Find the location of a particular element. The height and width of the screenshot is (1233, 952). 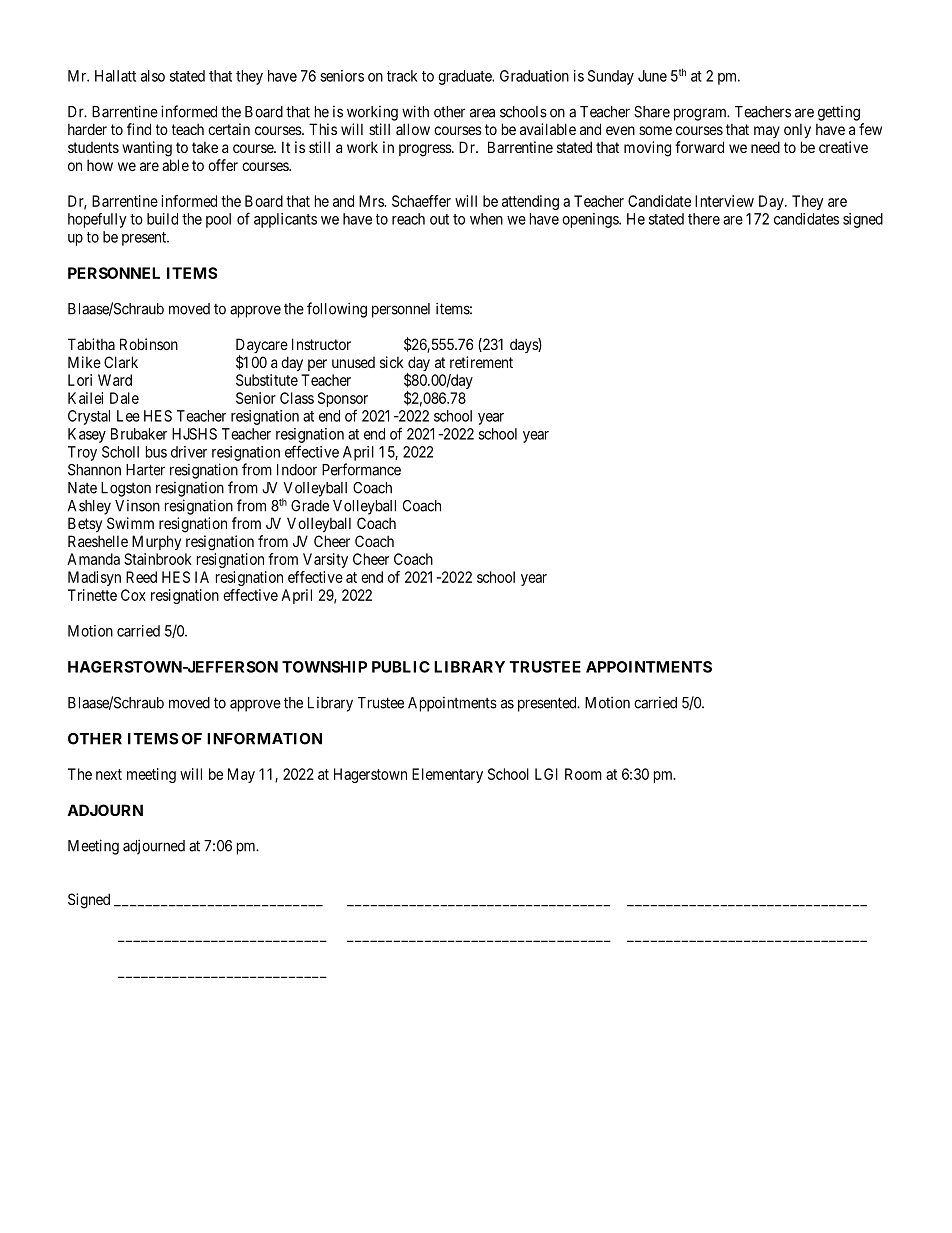

retirement is located at coordinates (481, 362).
